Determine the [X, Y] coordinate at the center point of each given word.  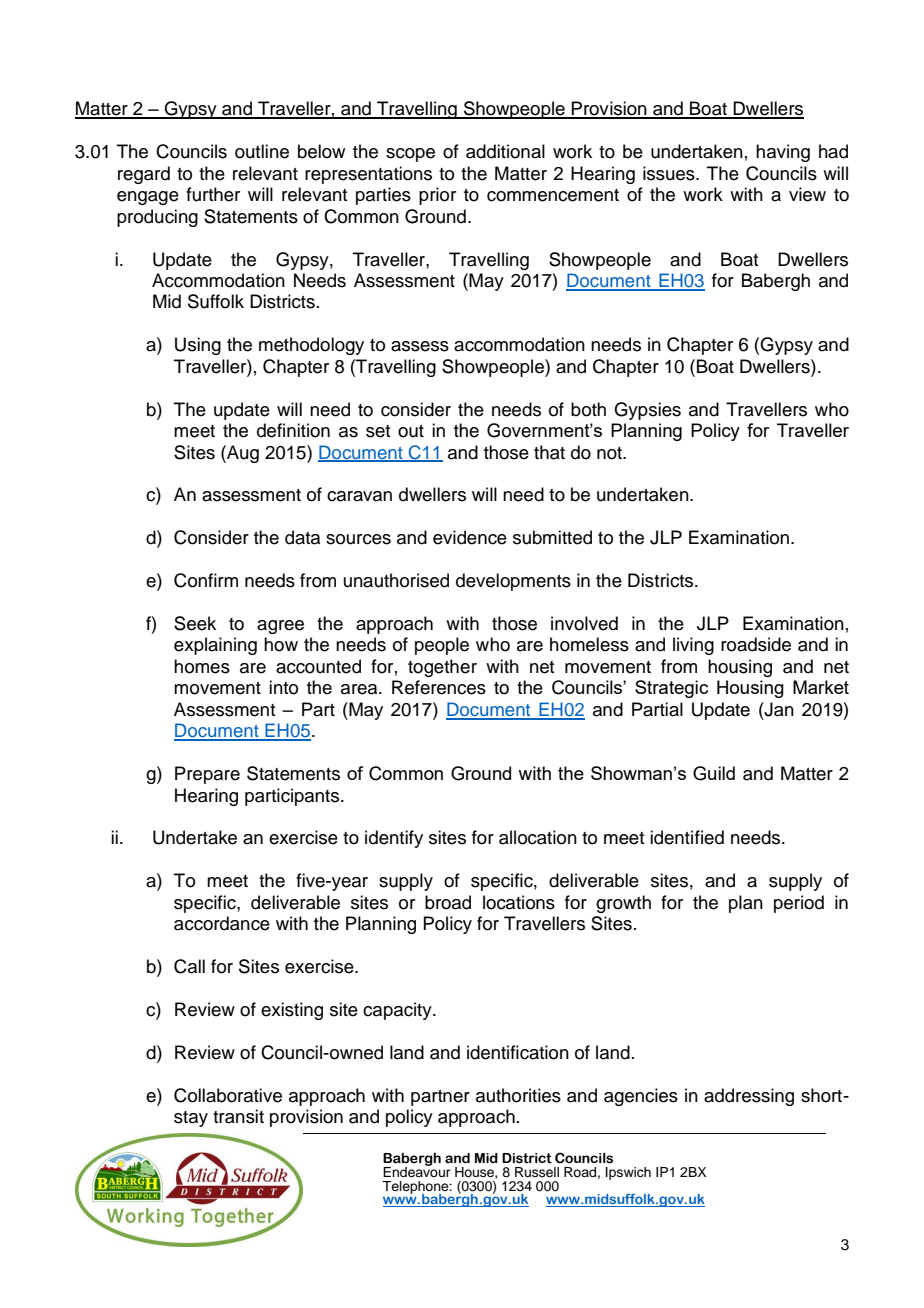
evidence [470, 537]
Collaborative [228, 1095]
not [610, 453]
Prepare [207, 775]
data [302, 537]
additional [505, 151]
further [213, 194]
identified [687, 837]
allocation [538, 837]
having [783, 153]
